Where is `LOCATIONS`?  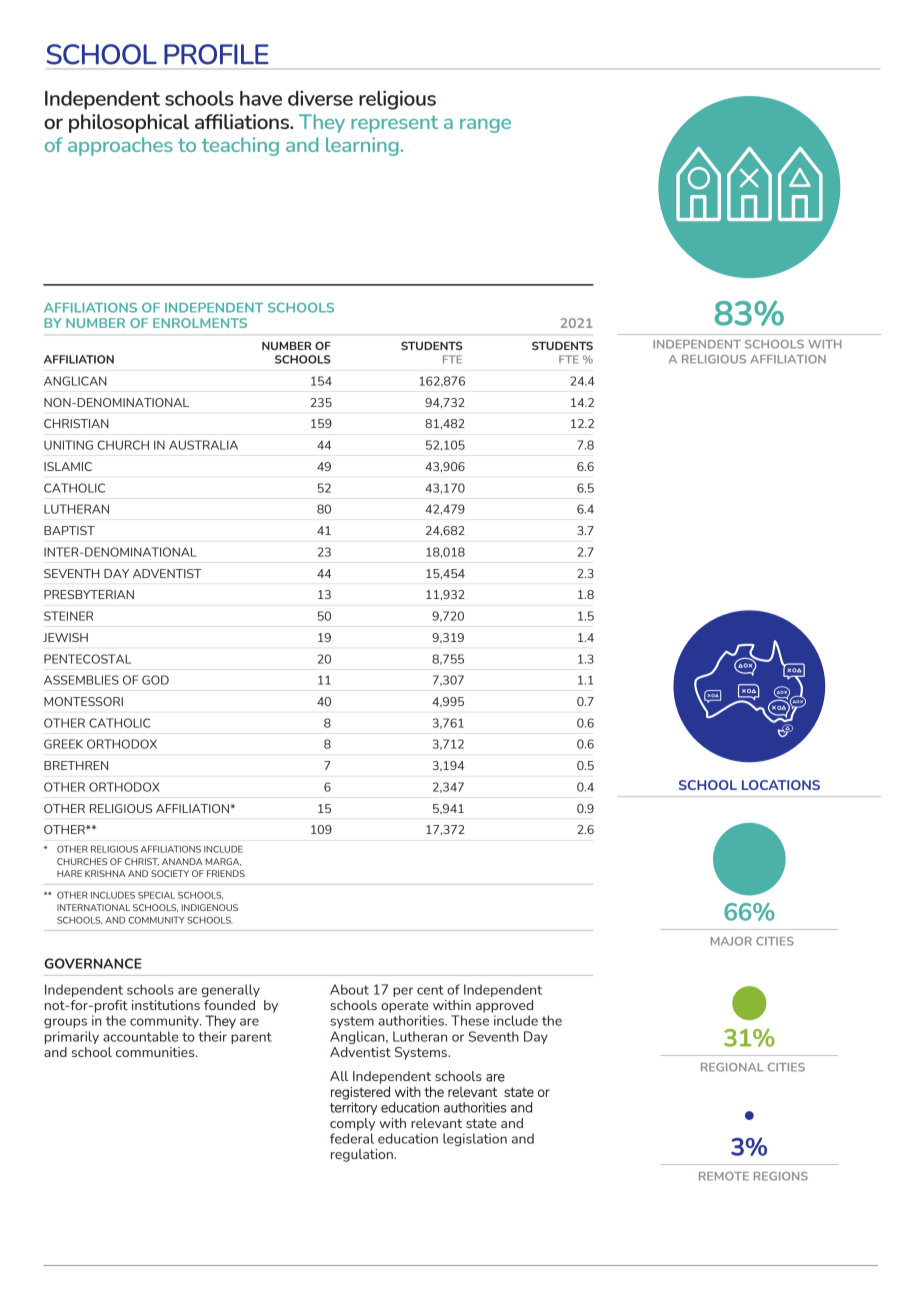
LOCATIONS is located at coordinates (781, 785).
